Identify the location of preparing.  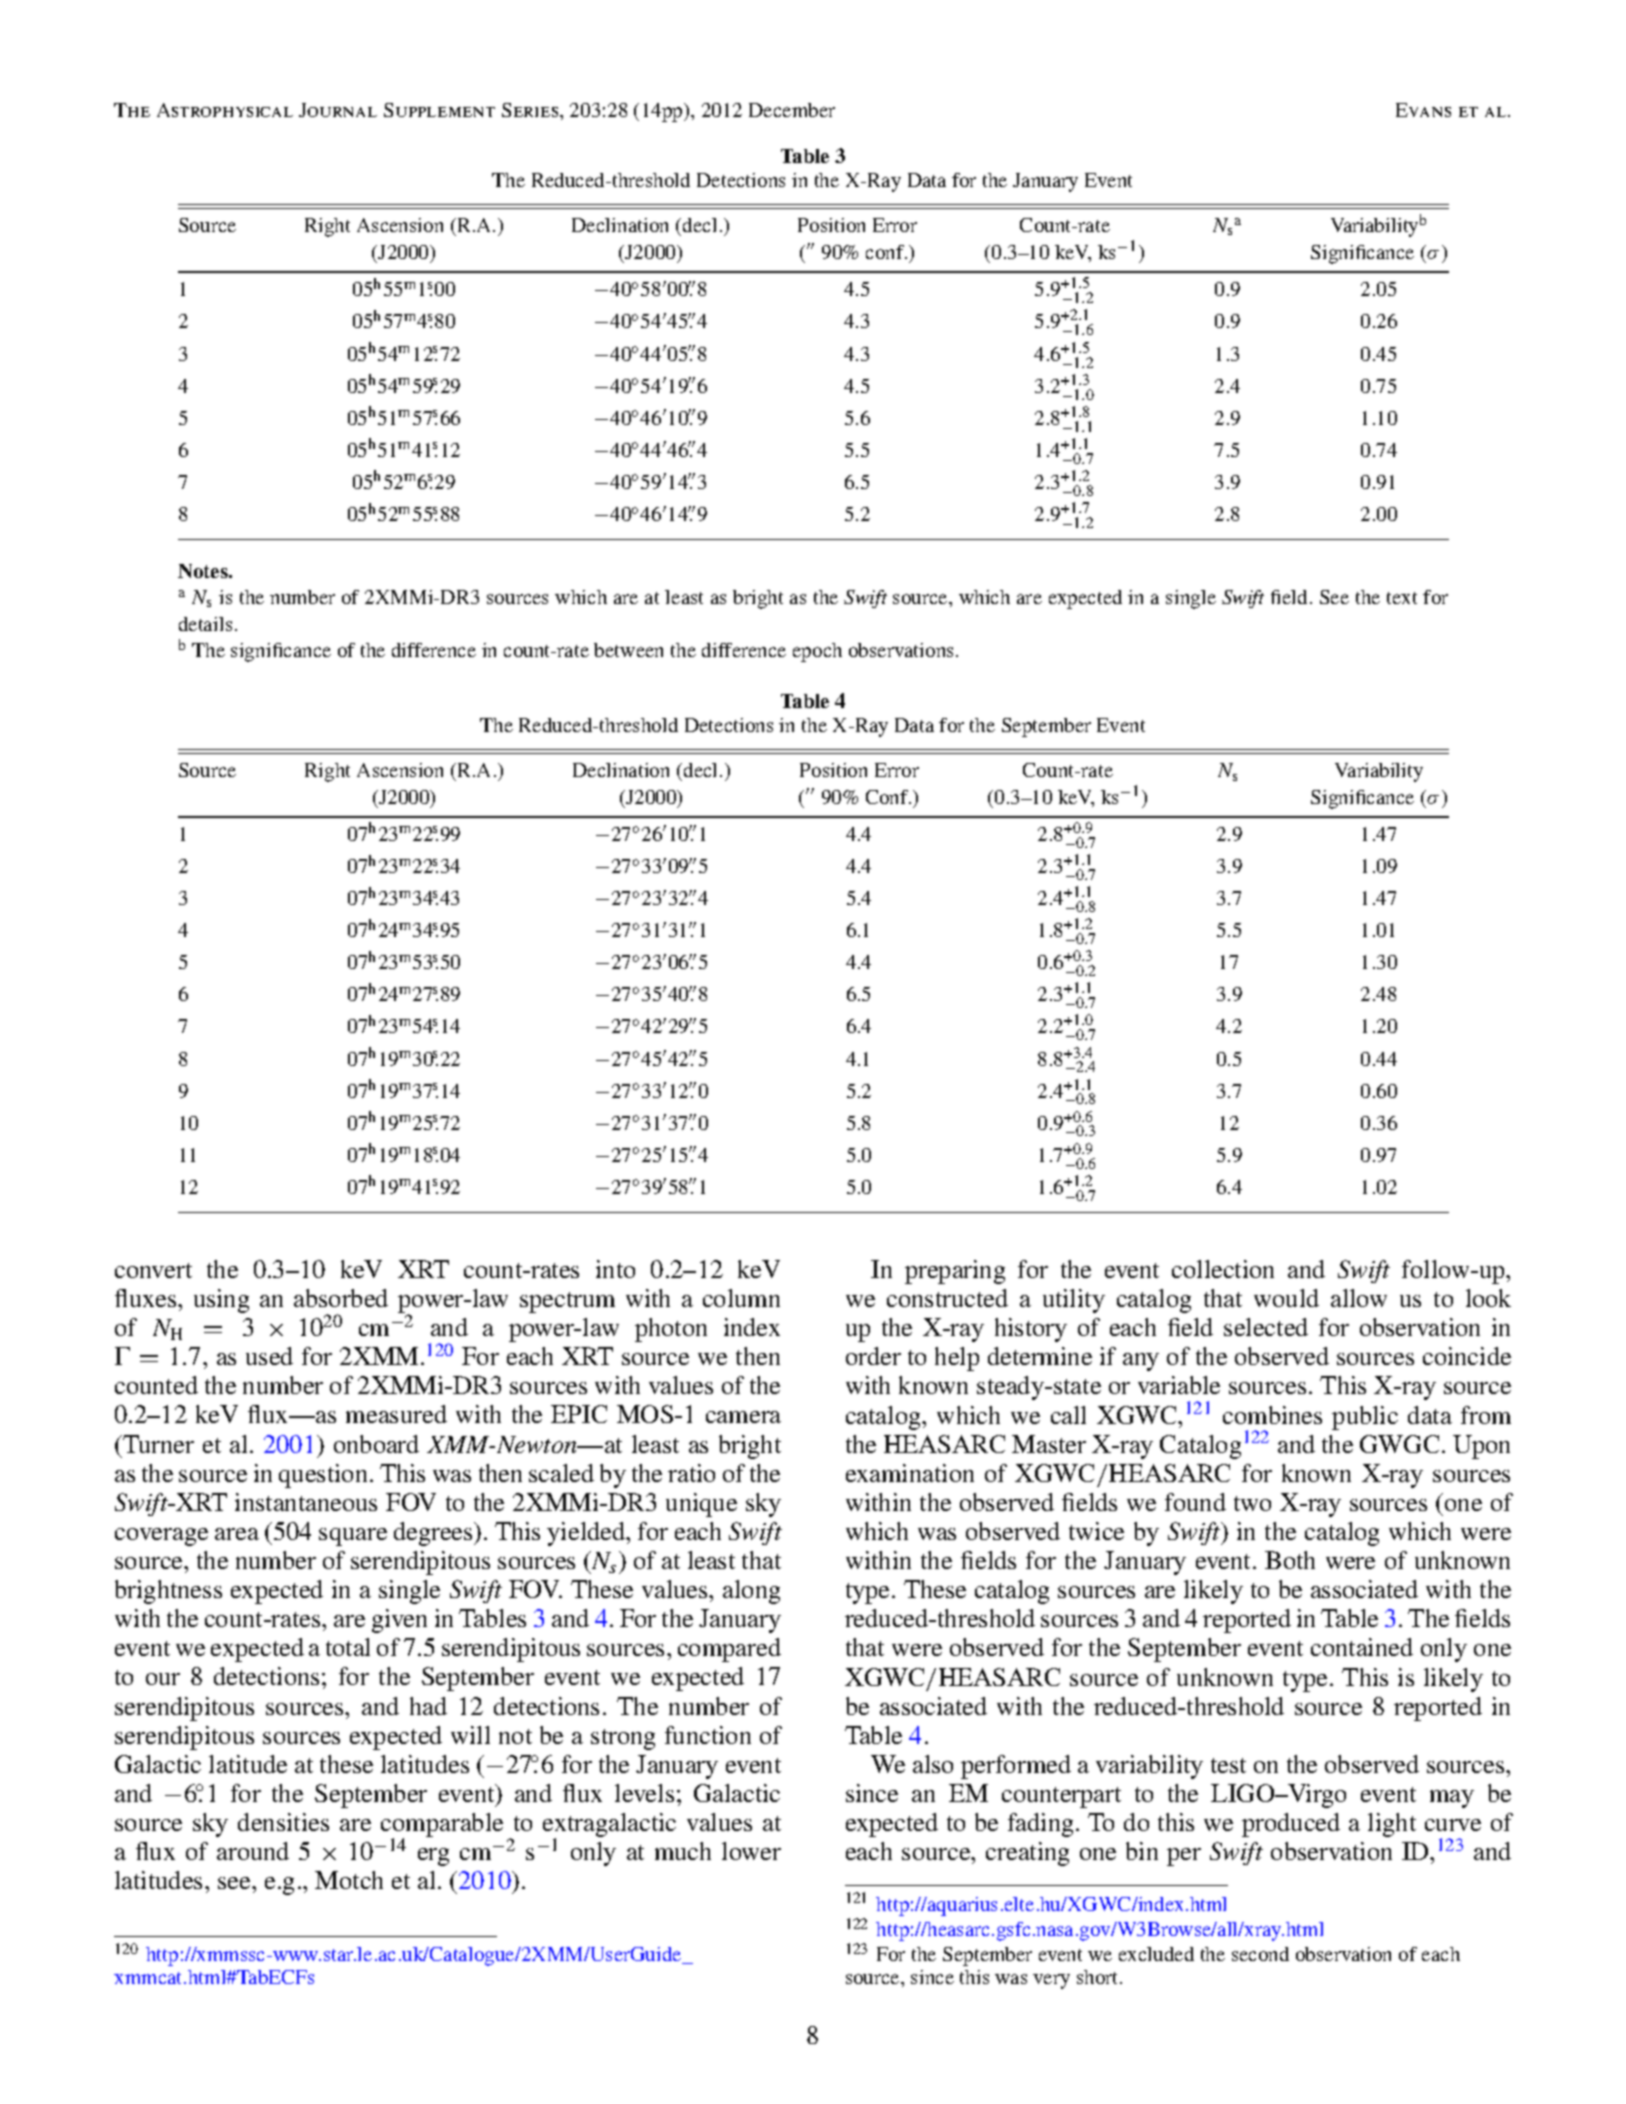
(955, 1272).
